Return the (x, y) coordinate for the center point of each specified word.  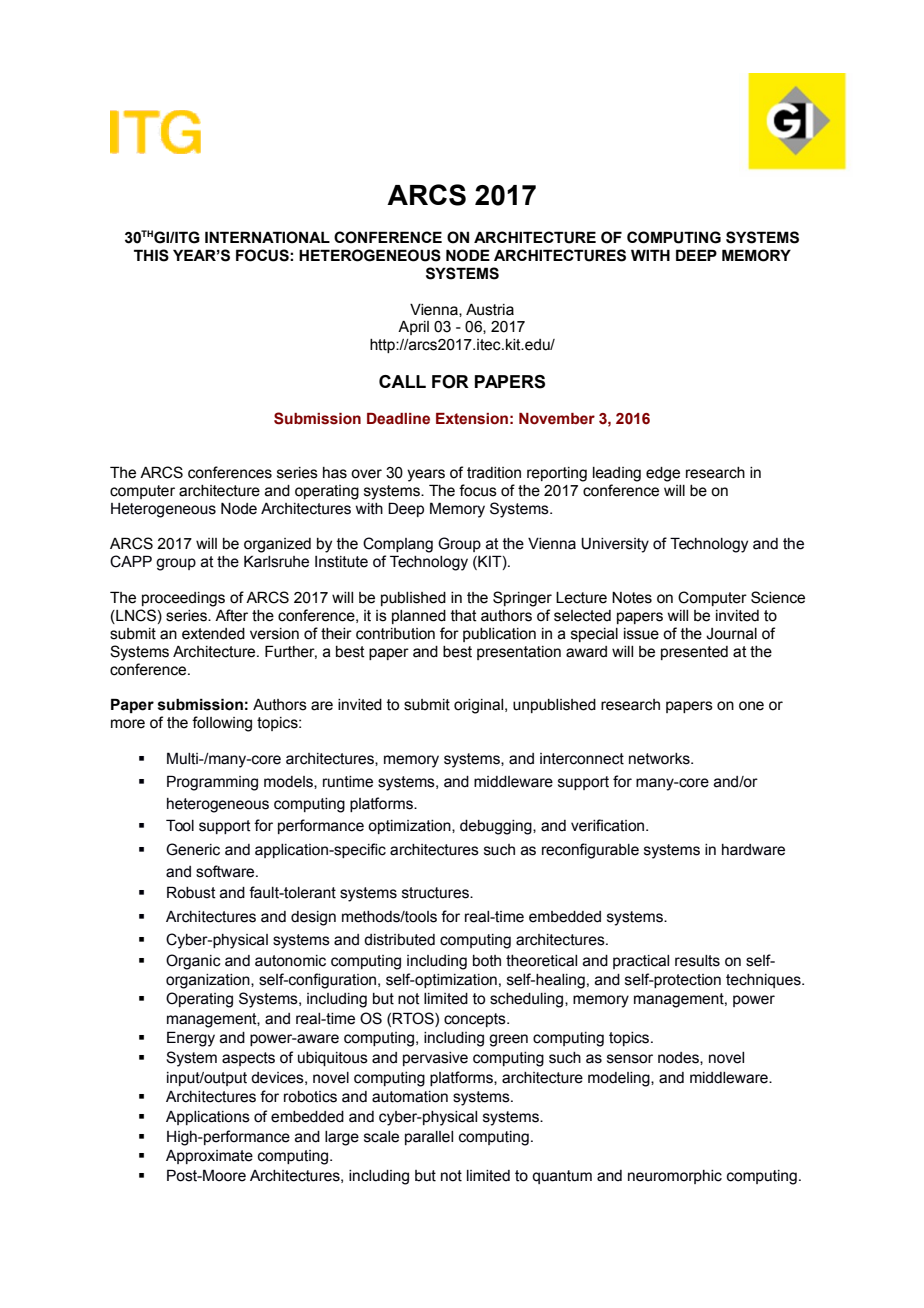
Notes (632, 598)
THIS (151, 255)
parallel (429, 1138)
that (464, 616)
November (557, 419)
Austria (490, 310)
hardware (753, 850)
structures (436, 893)
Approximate (209, 1157)
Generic (193, 849)
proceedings (183, 599)
